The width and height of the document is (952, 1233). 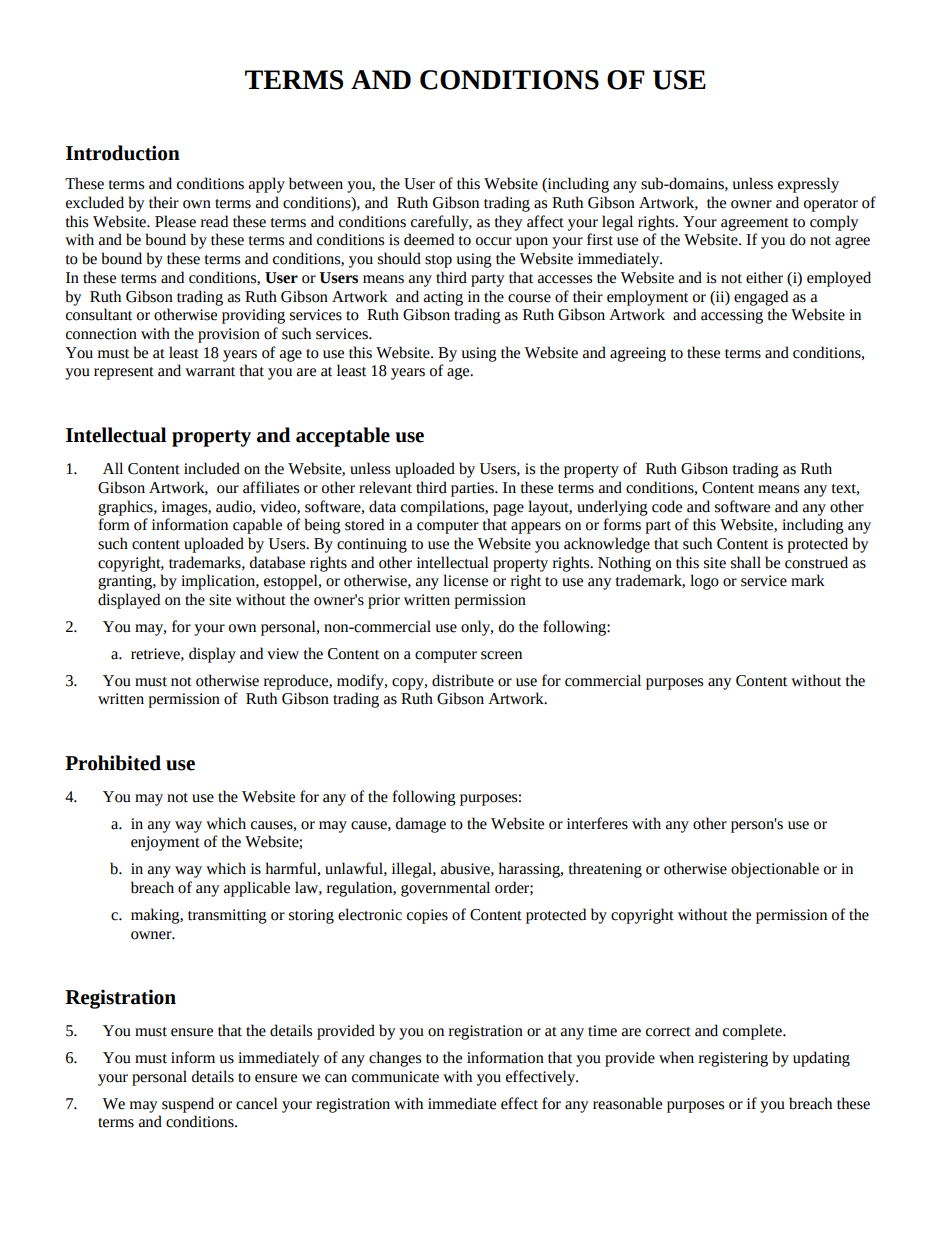 I want to click on suspend, so click(x=188, y=1105).
